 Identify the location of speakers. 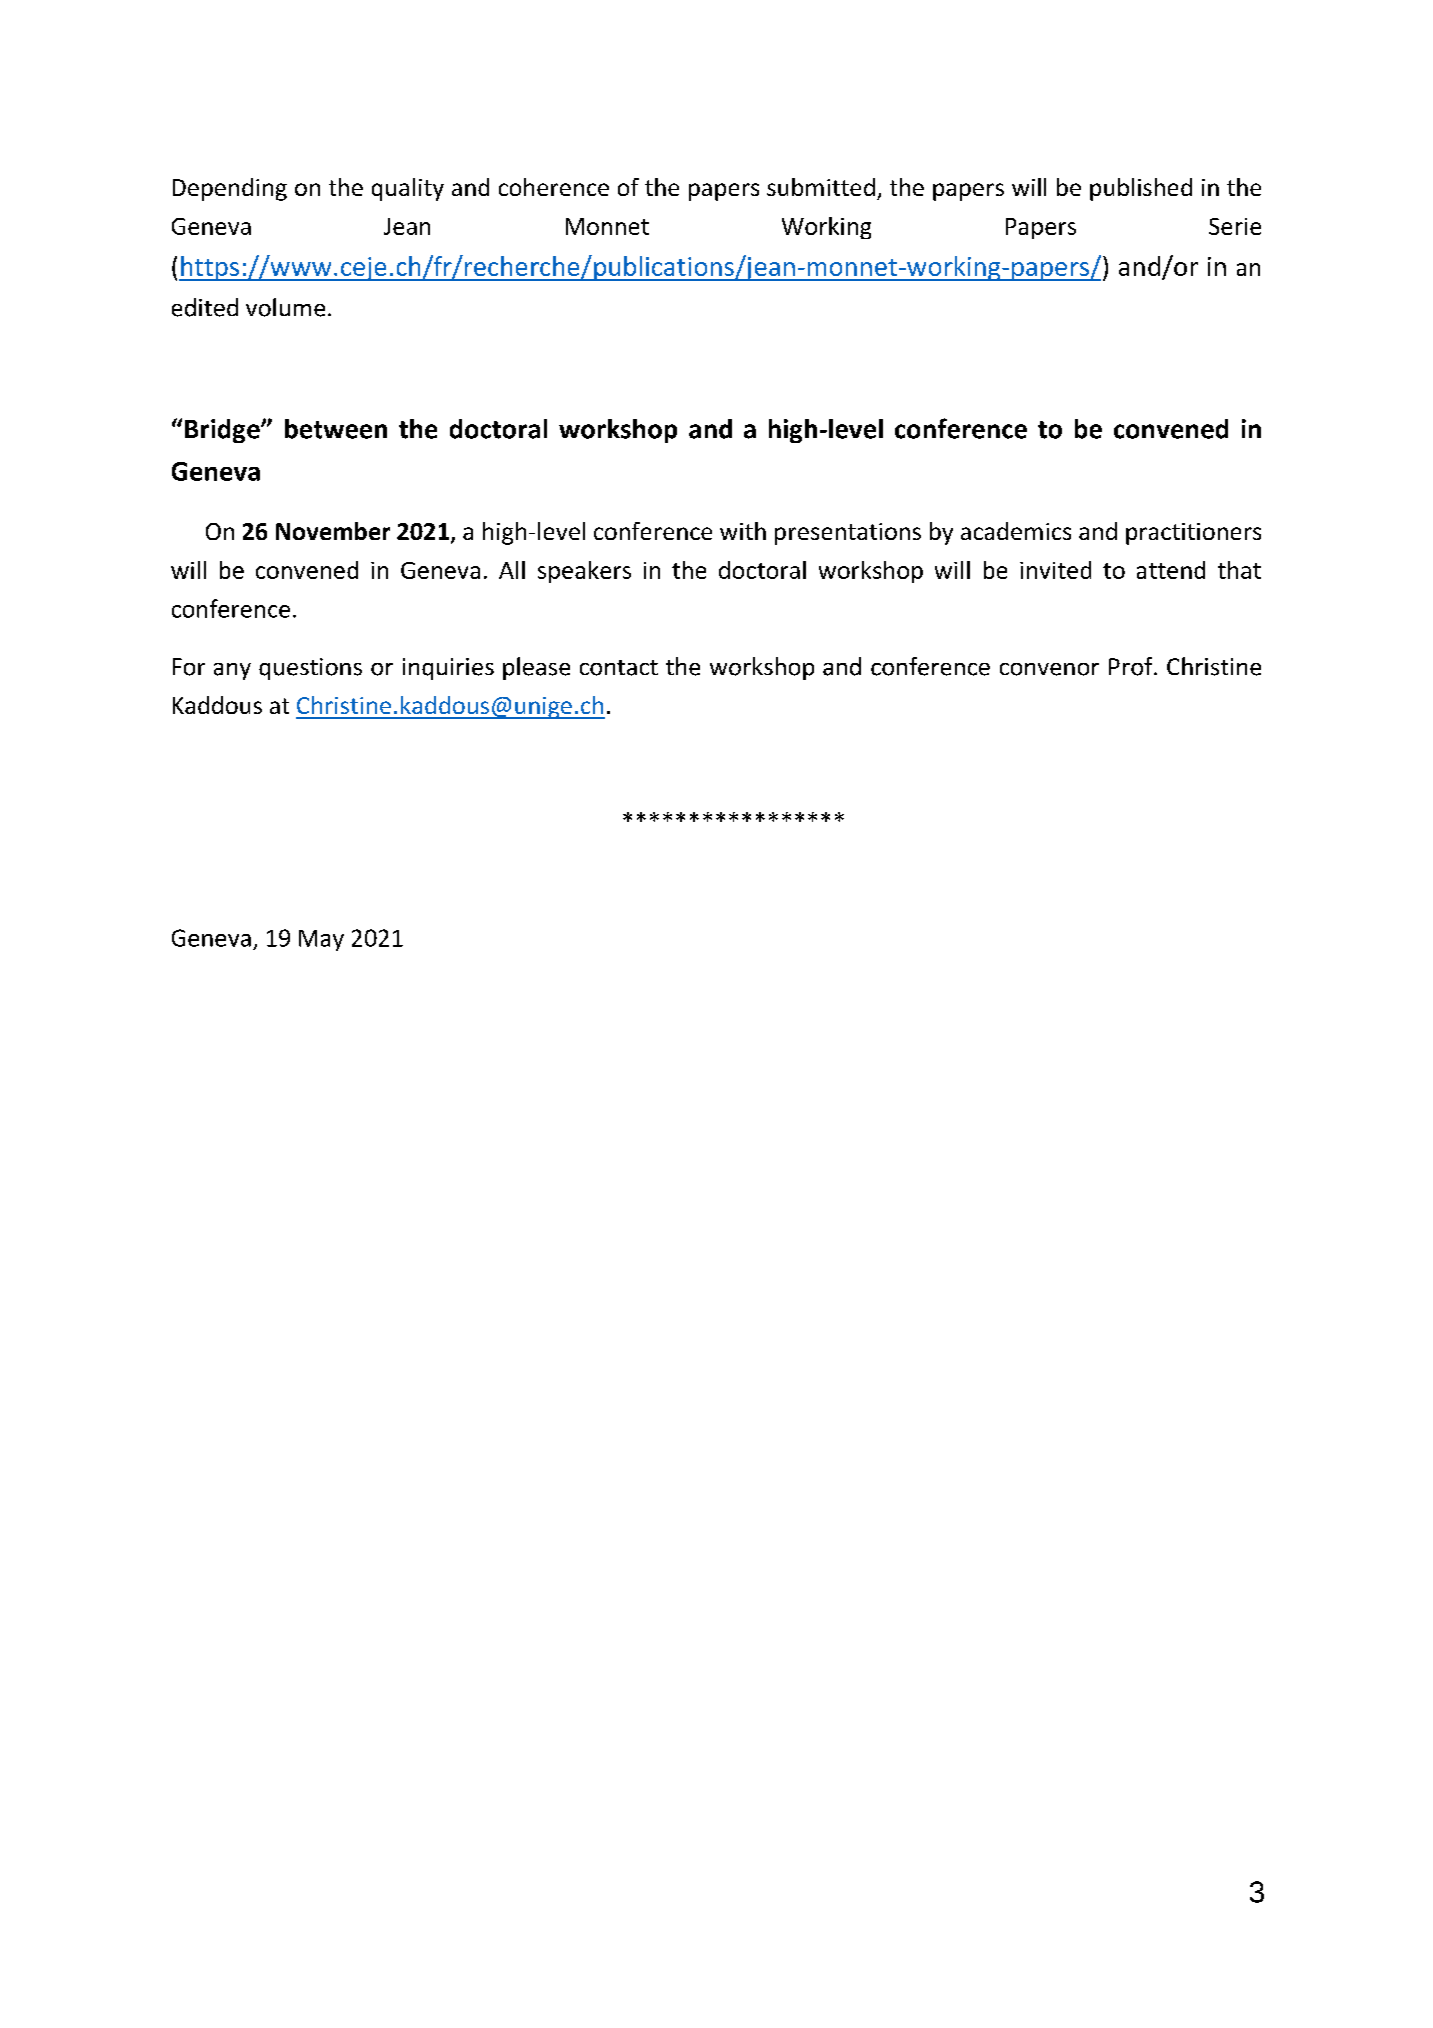
(584, 572).
